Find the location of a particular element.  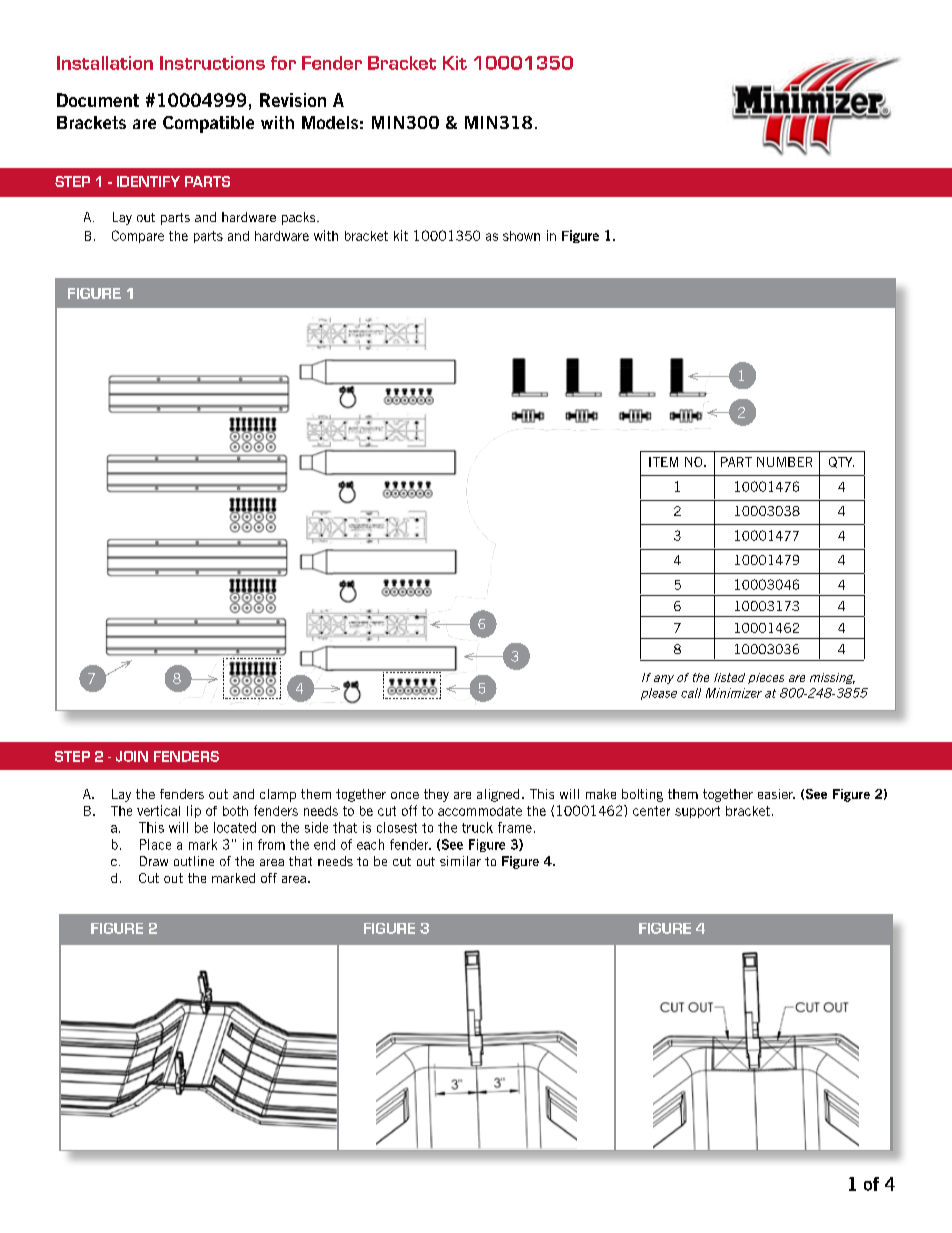

ITEM is located at coordinates (663, 462).
